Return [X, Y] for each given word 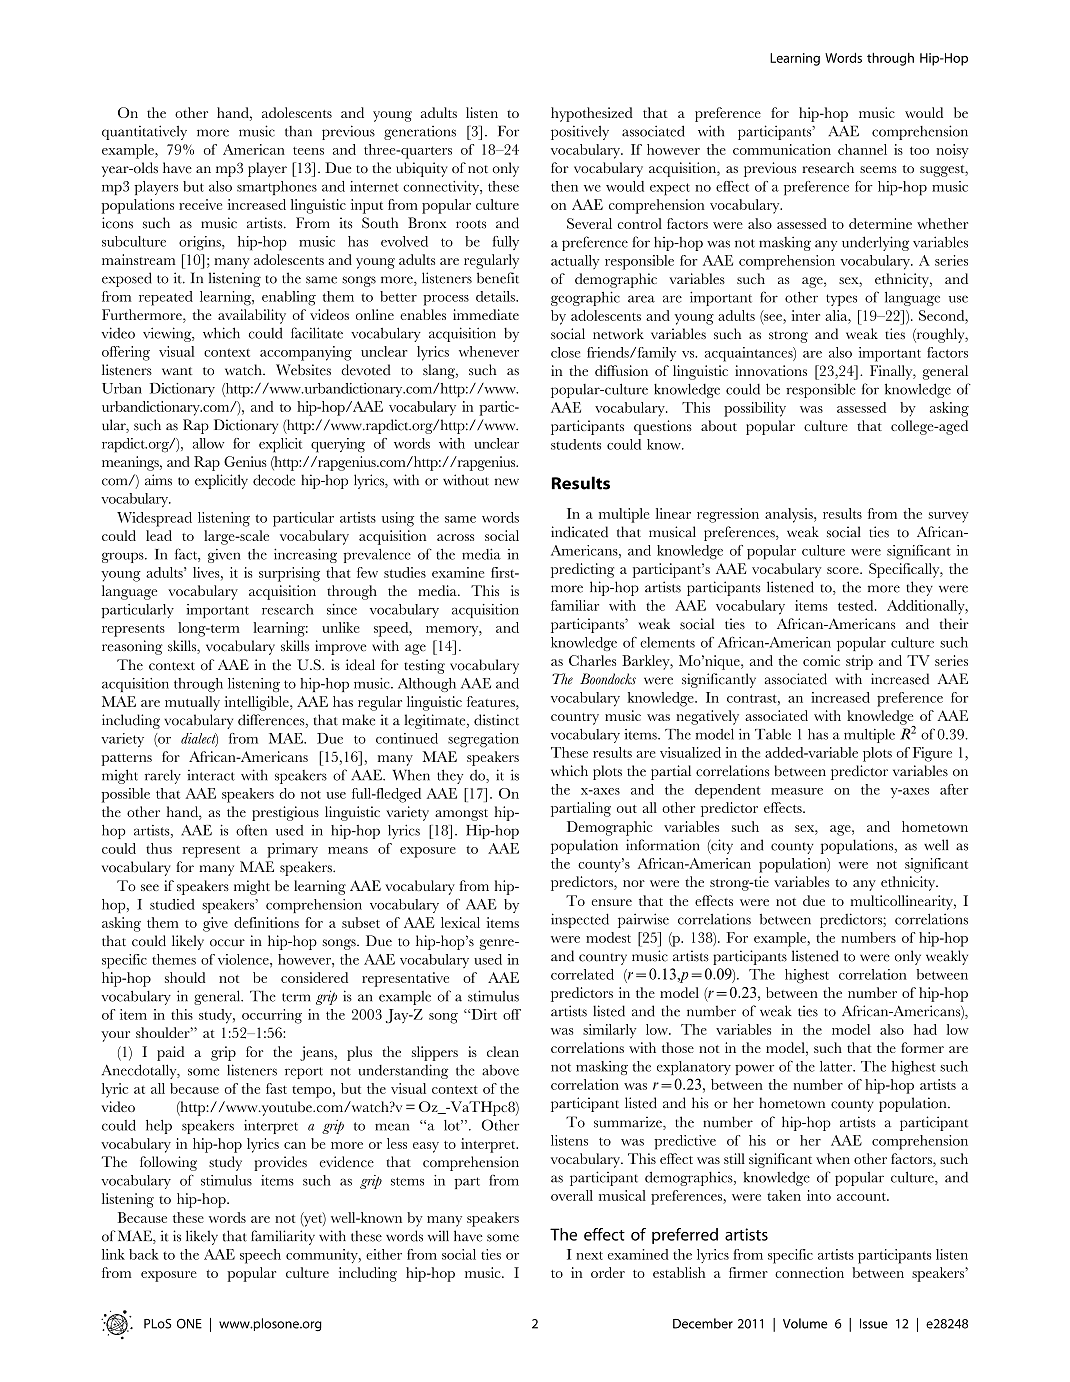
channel [862, 149]
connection [809, 1272]
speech [260, 1256]
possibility [755, 409]
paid [170, 1053]
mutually [192, 703]
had [925, 1029]
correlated [582, 974]
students [576, 444]
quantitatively [144, 132]
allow [208, 443]
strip [859, 662]
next [589, 1255]
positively [580, 132]
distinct [496, 720]
